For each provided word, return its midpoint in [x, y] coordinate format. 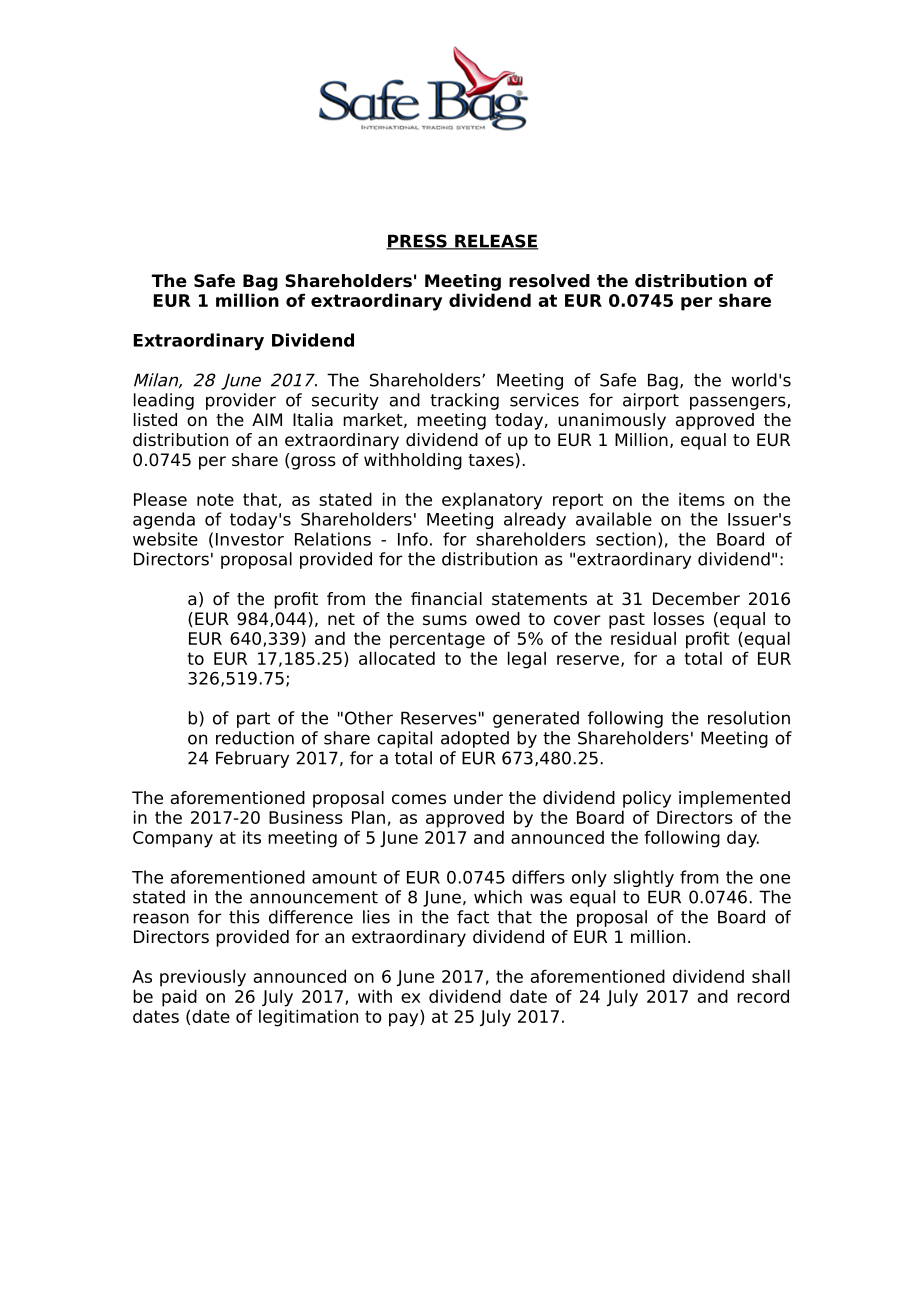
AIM [267, 419]
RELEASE [495, 242]
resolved [549, 281]
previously [203, 978]
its [252, 837]
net [341, 619]
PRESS [417, 242]
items [702, 499]
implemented [734, 799]
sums [445, 620]
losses [679, 619]
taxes [491, 460]
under [478, 798]
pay [405, 1020]
